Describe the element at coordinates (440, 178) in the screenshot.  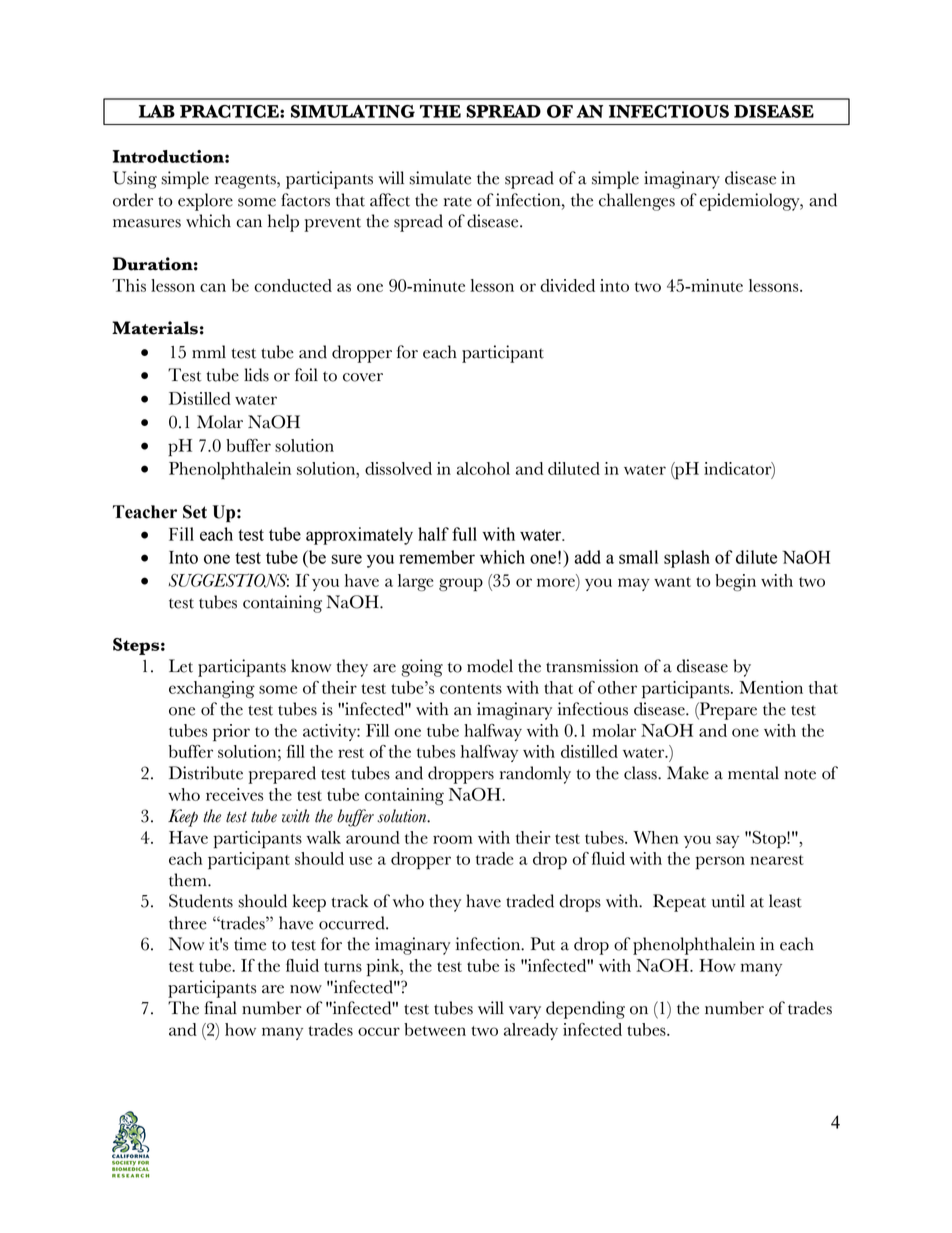
I see `simulate` at that location.
